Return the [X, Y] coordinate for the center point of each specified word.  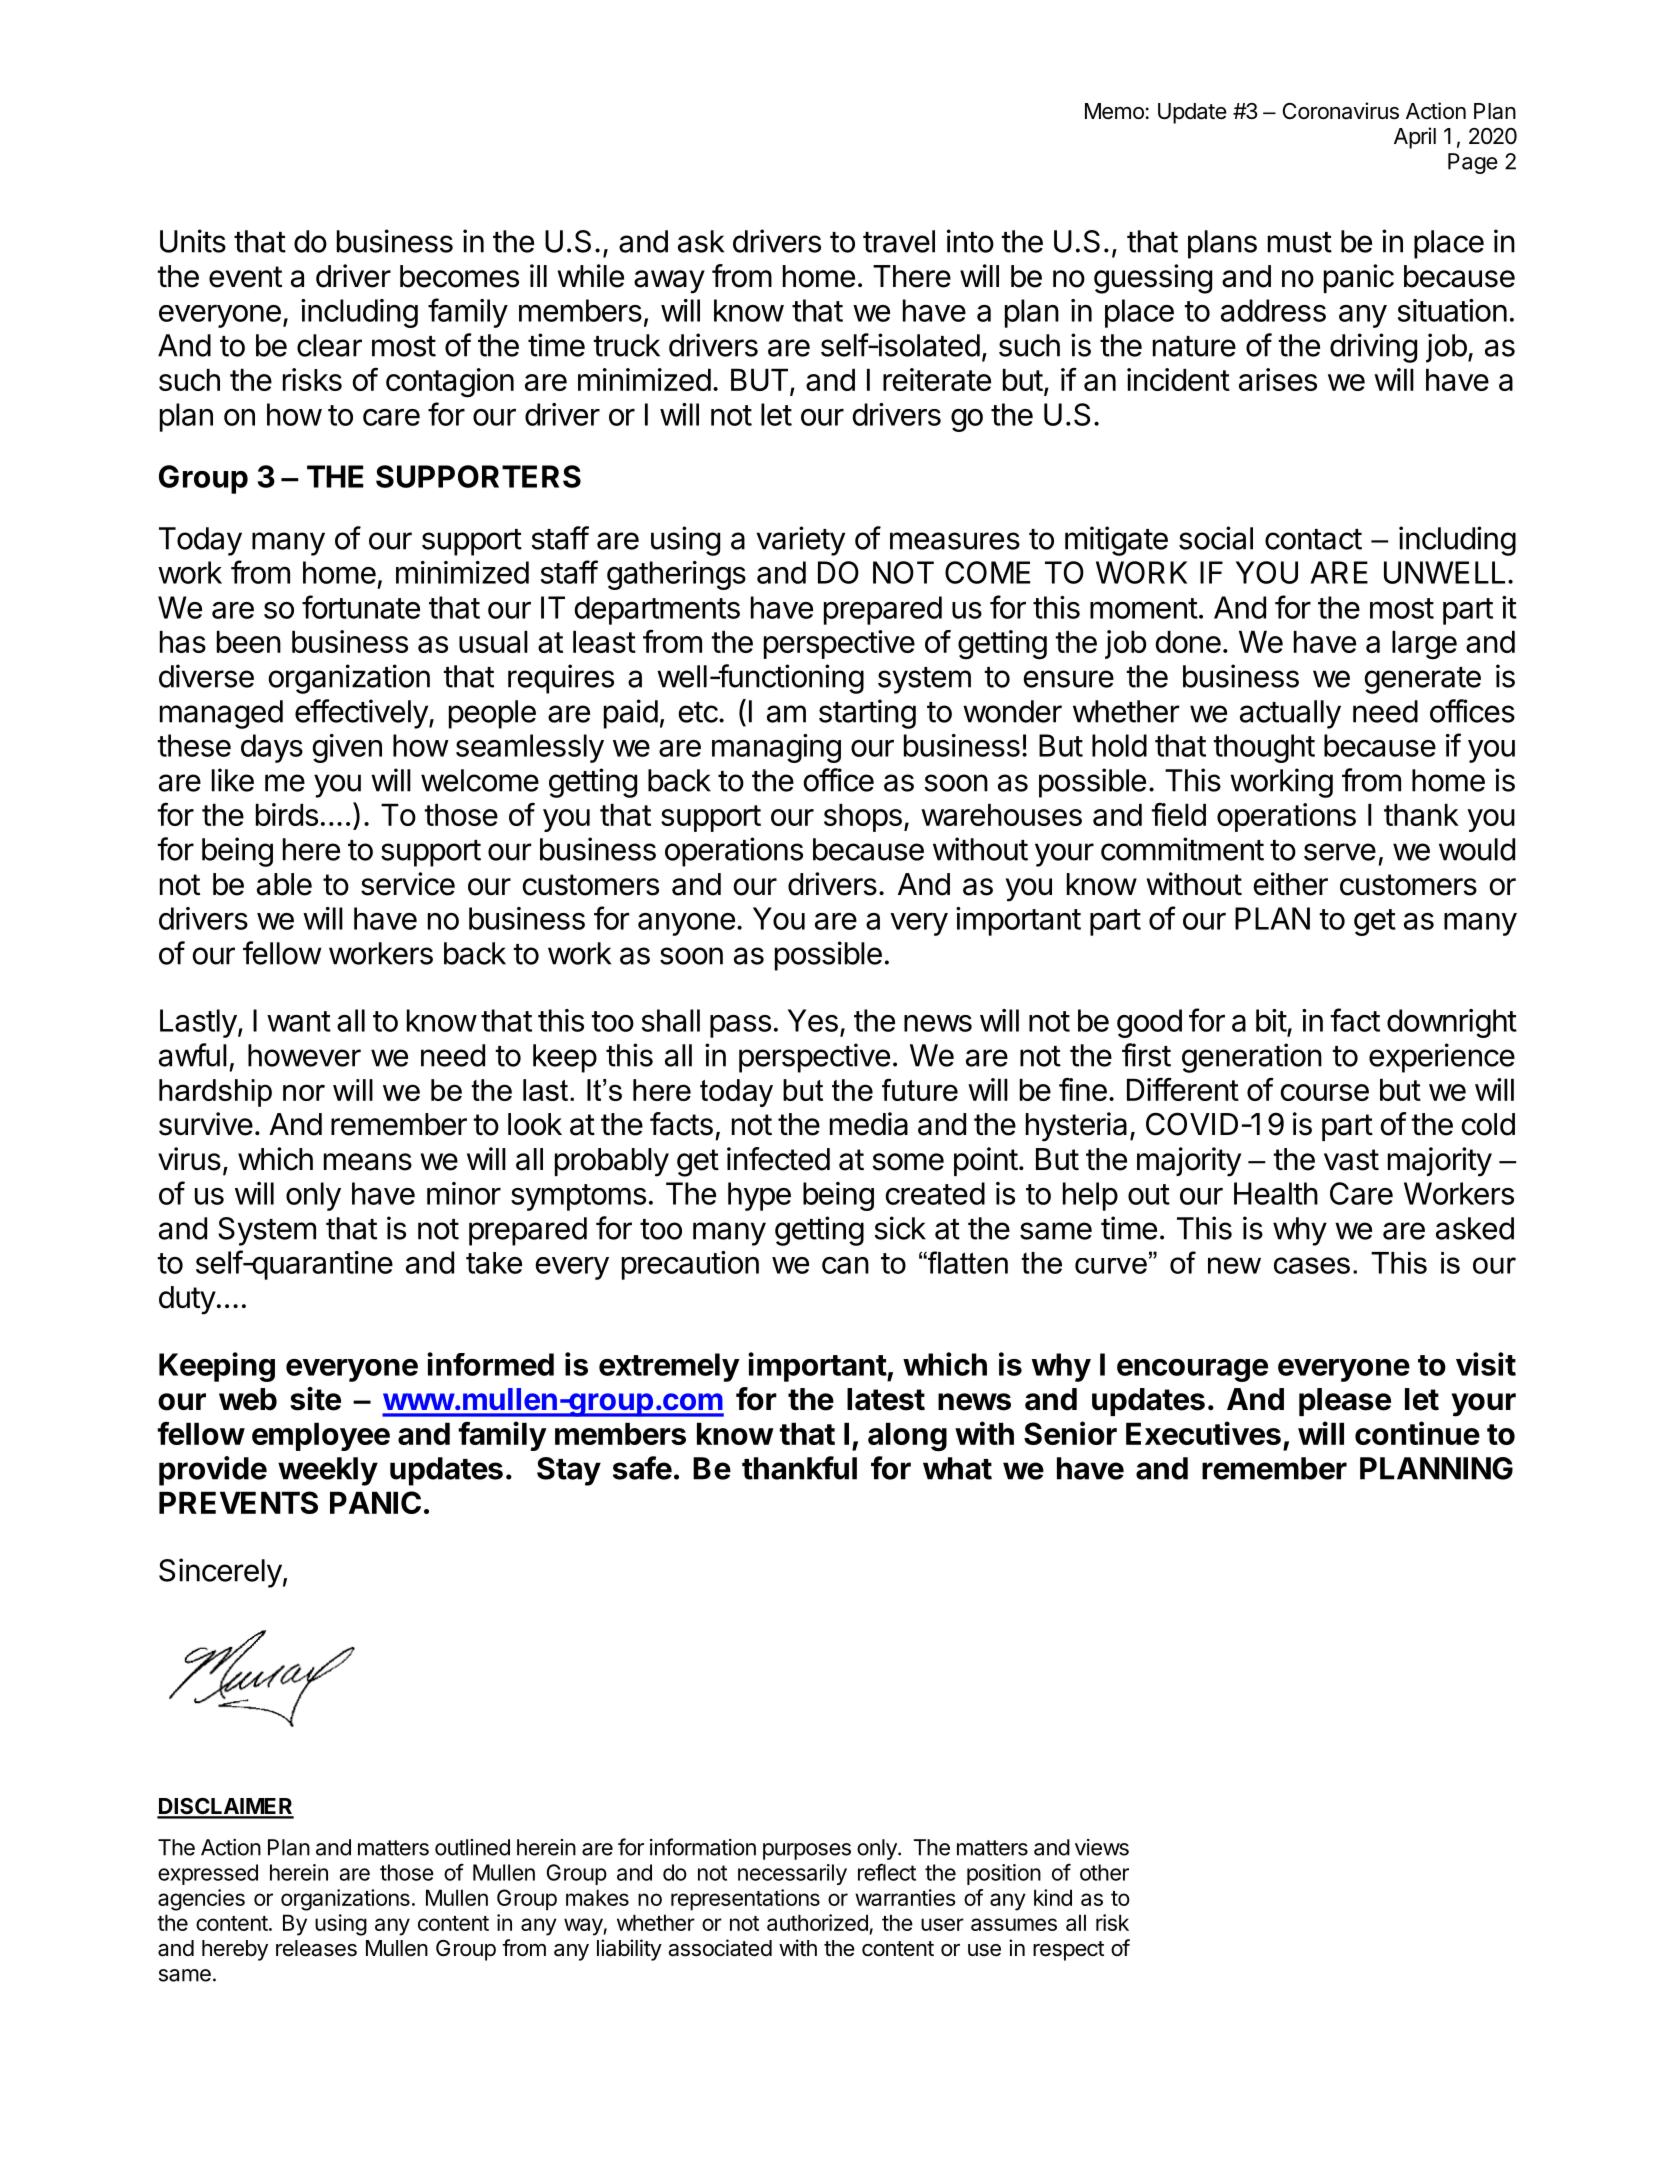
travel [899, 241]
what [957, 1468]
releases [316, 1948]
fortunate [361, 607]
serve [1340, 852]
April [1415, 138]
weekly [328, 1471]
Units [193, 241]
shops [863, 817]
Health [1276, 1193]
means [368, 1162]
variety [801, 541]
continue [1417, 1433]
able [284, 884]
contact [1313, 539]
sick [900, 1228]
